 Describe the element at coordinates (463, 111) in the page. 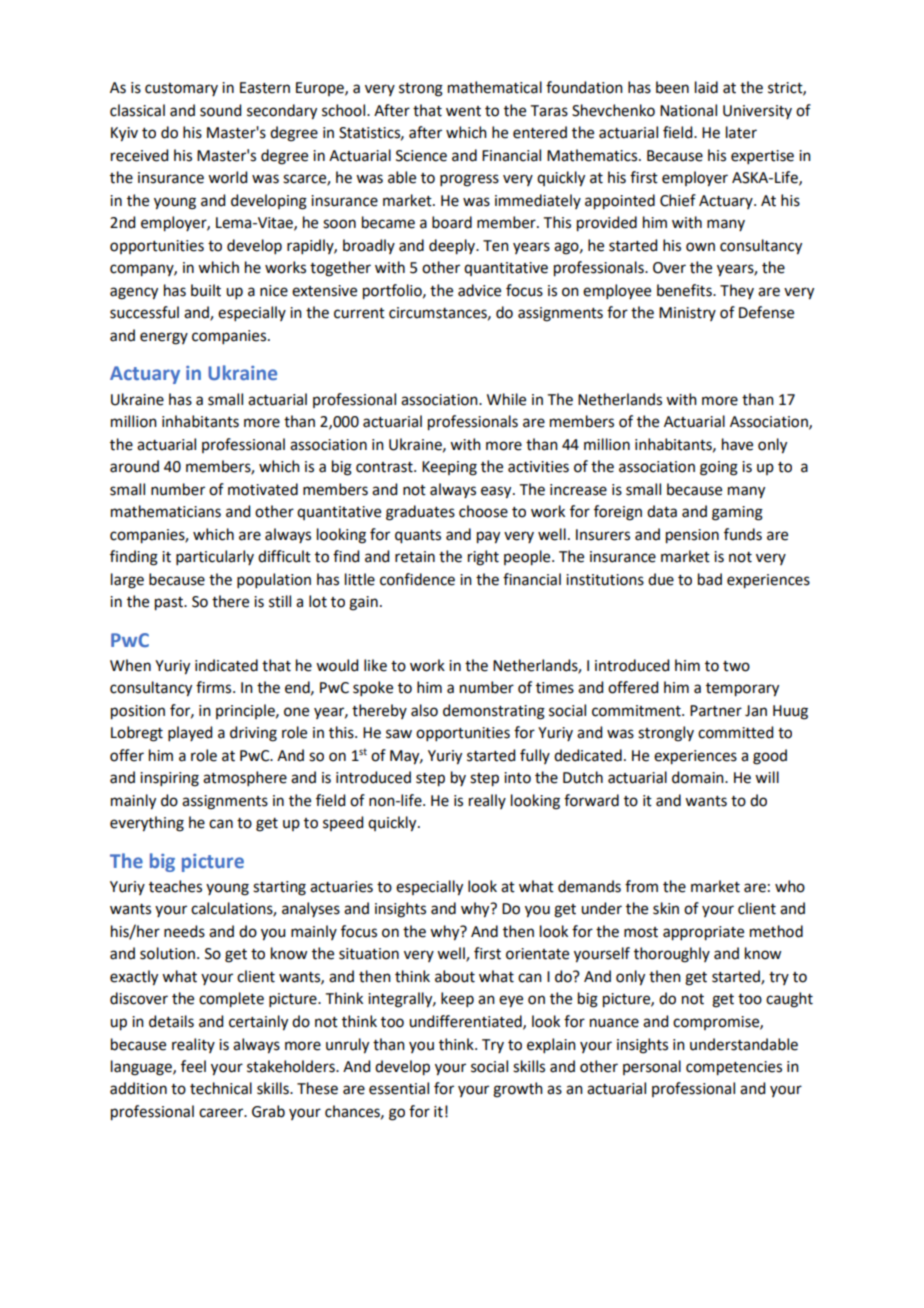

I see `went` at that location.
